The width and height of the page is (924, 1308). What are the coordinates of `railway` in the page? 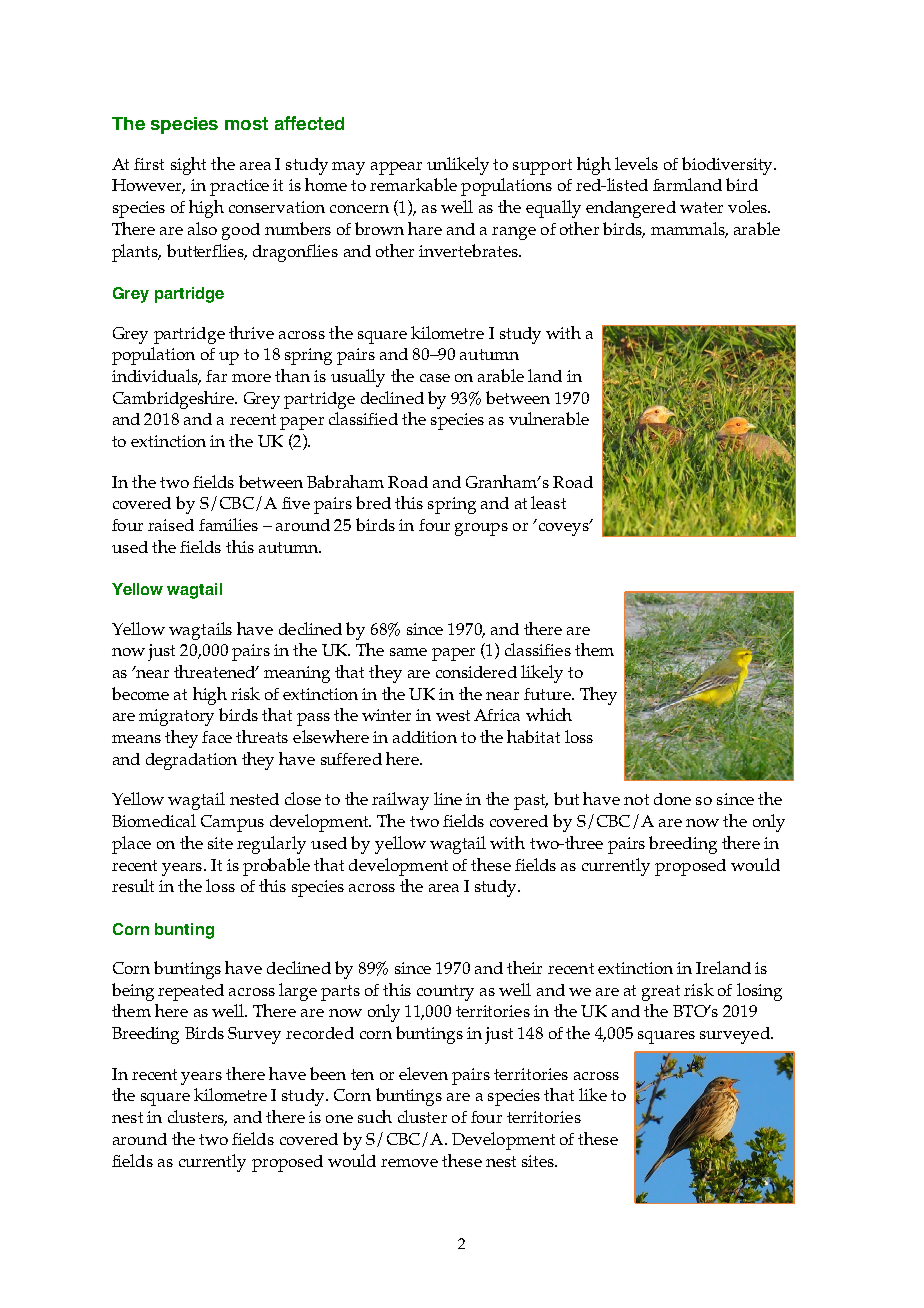 It's located at (400, 801).
